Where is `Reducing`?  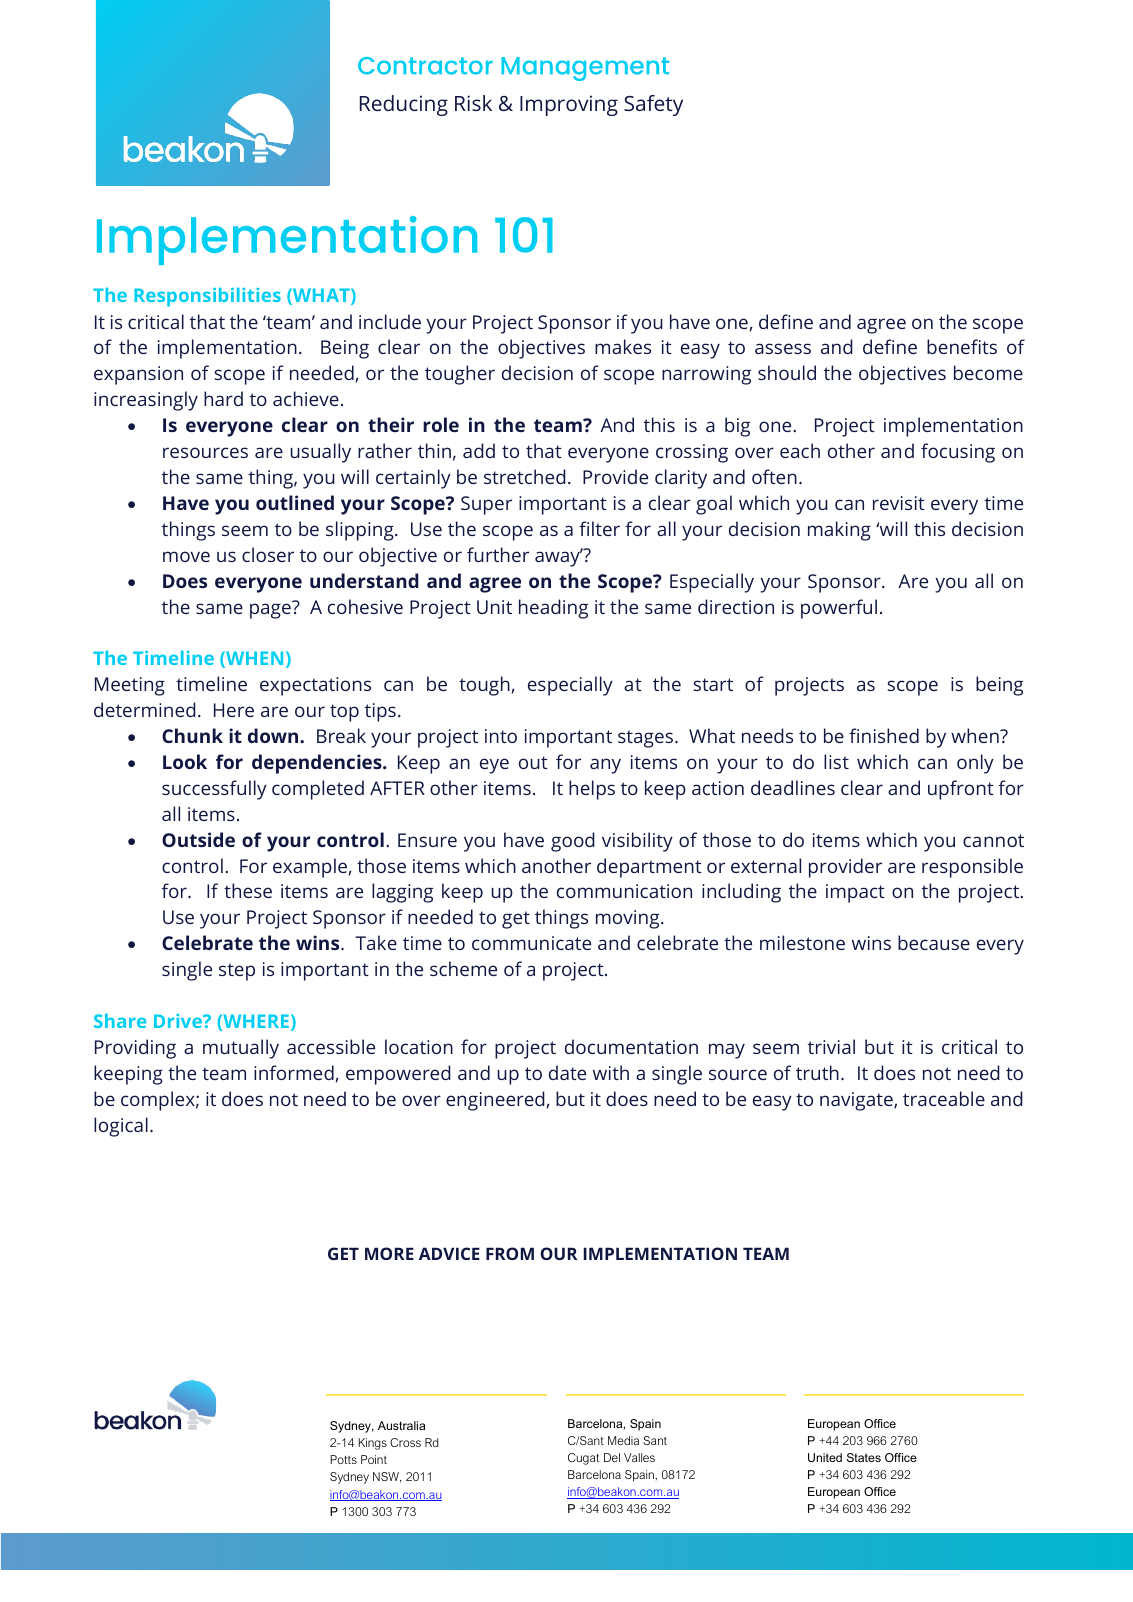
Reducing is located at coordinates (404, 105).
